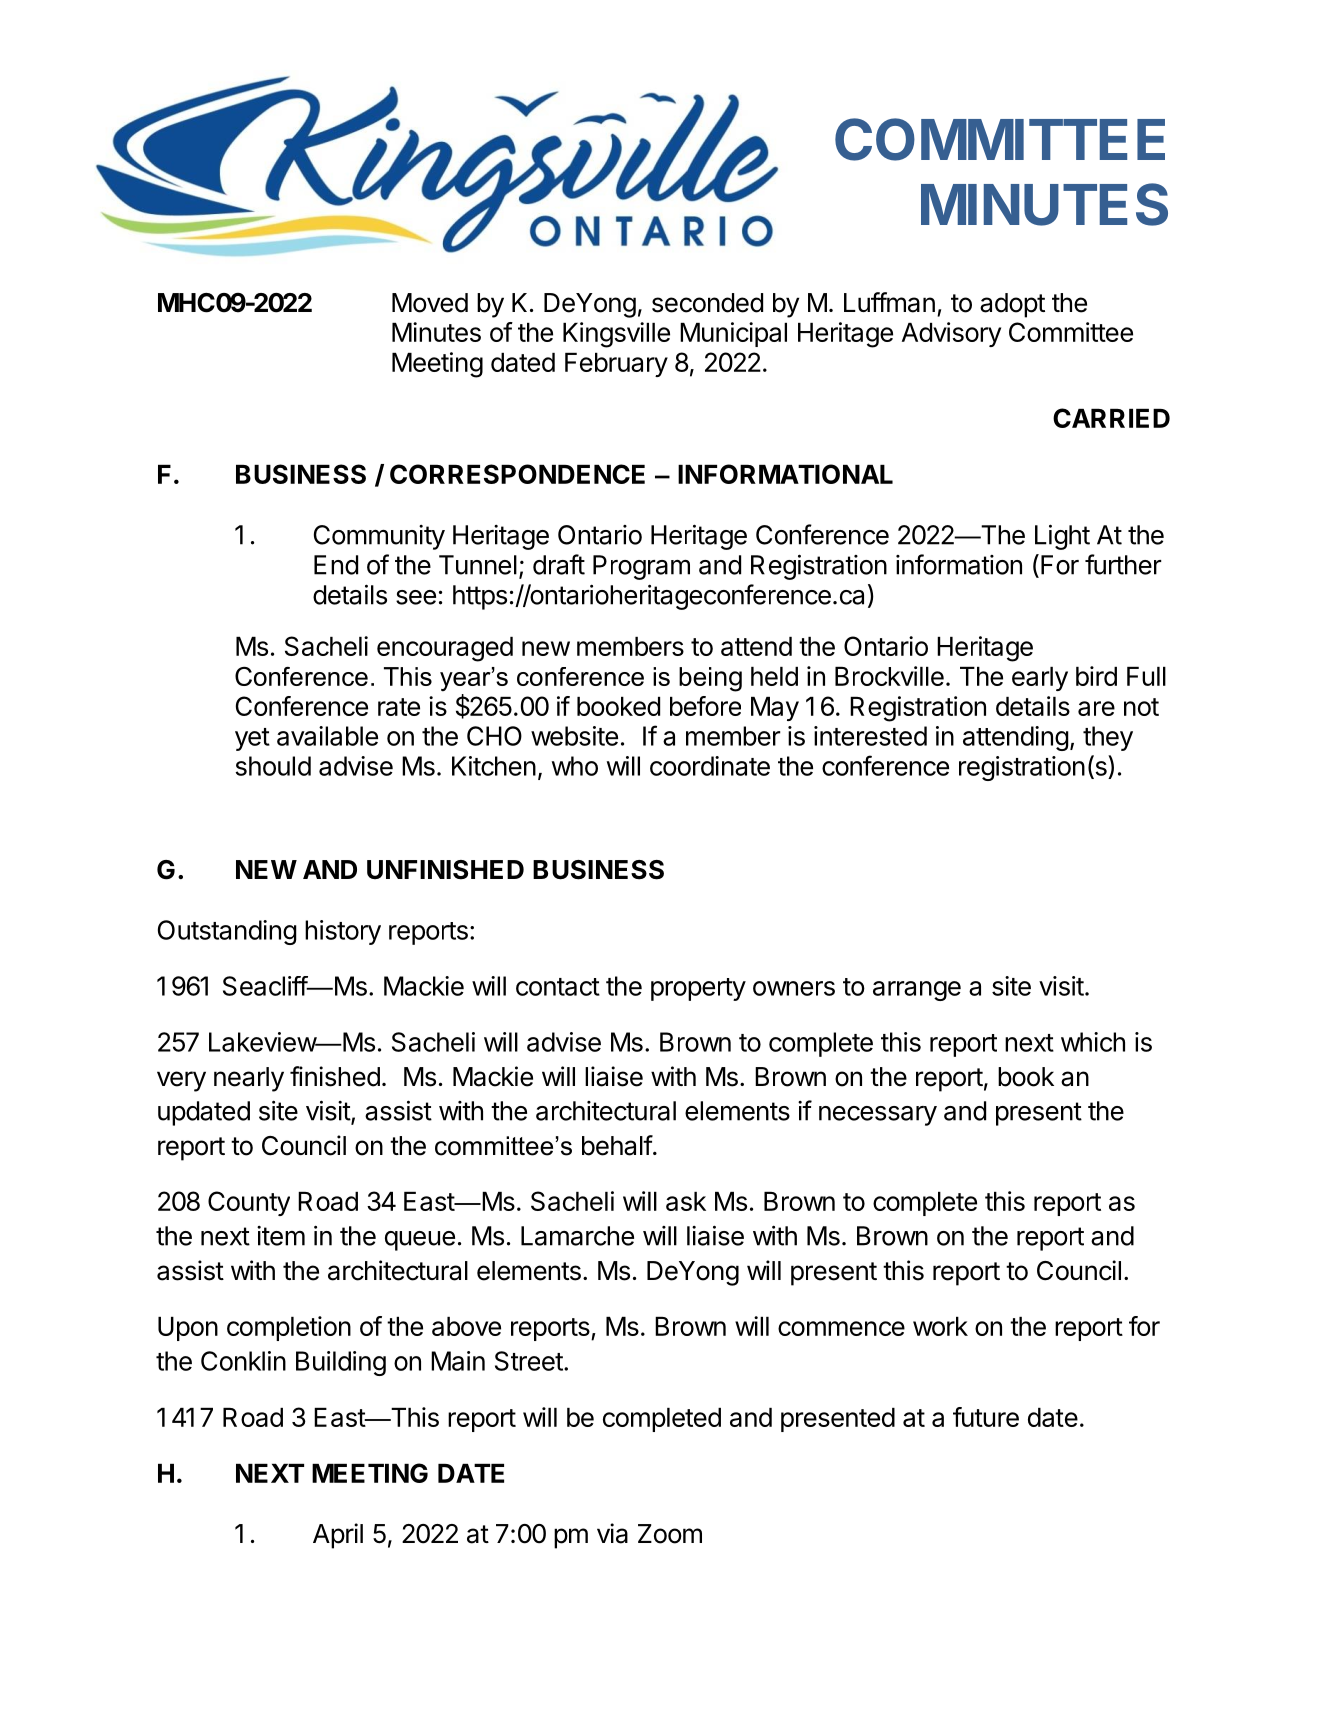  Describe the element at coordinates (670, 1534) in the page. I see `Zoom` at that location.
